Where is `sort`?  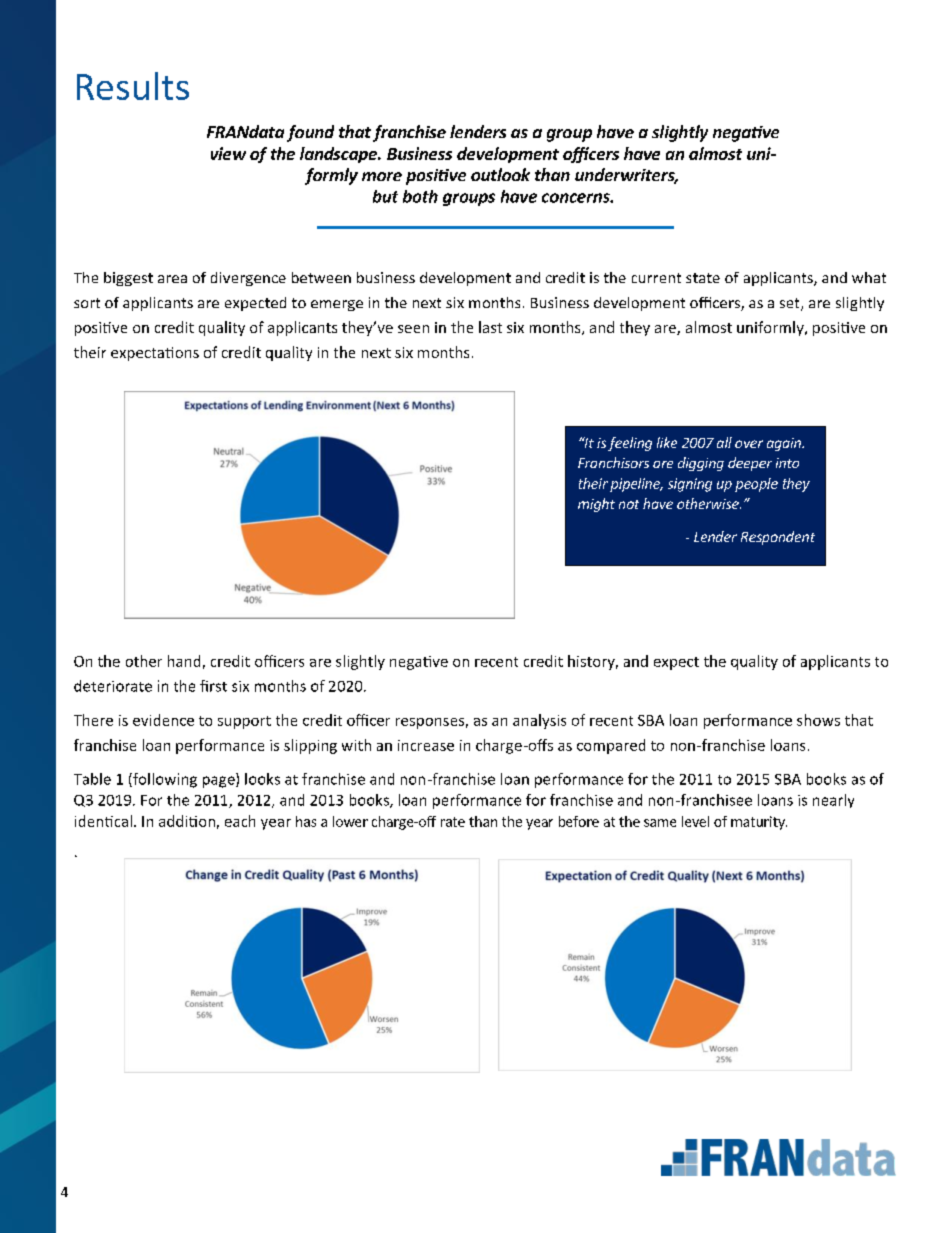
sort is located at coordinates (87, 303).
